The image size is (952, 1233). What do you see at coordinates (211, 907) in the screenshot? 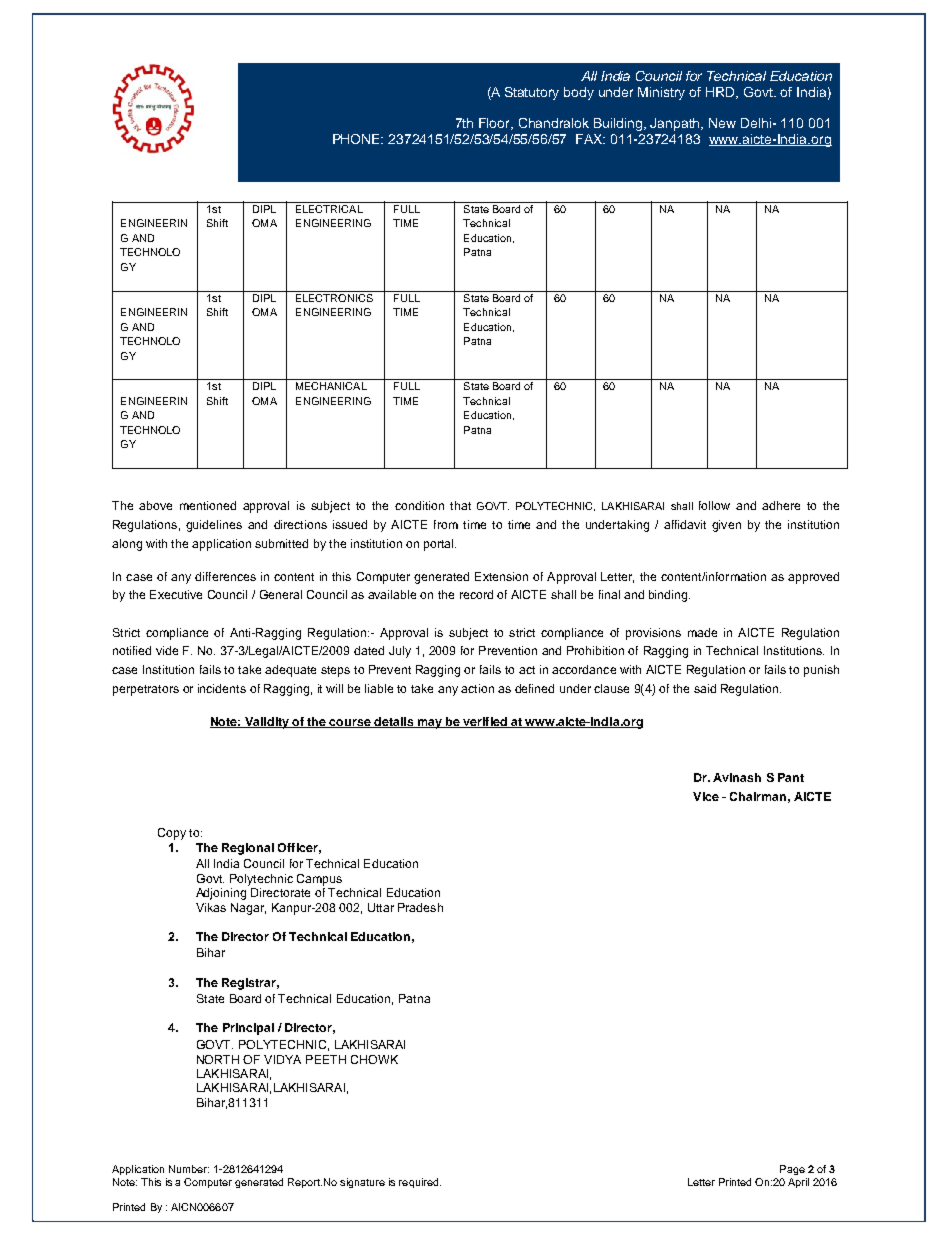
I see `Vikas` at bounding box center [211, 907].
